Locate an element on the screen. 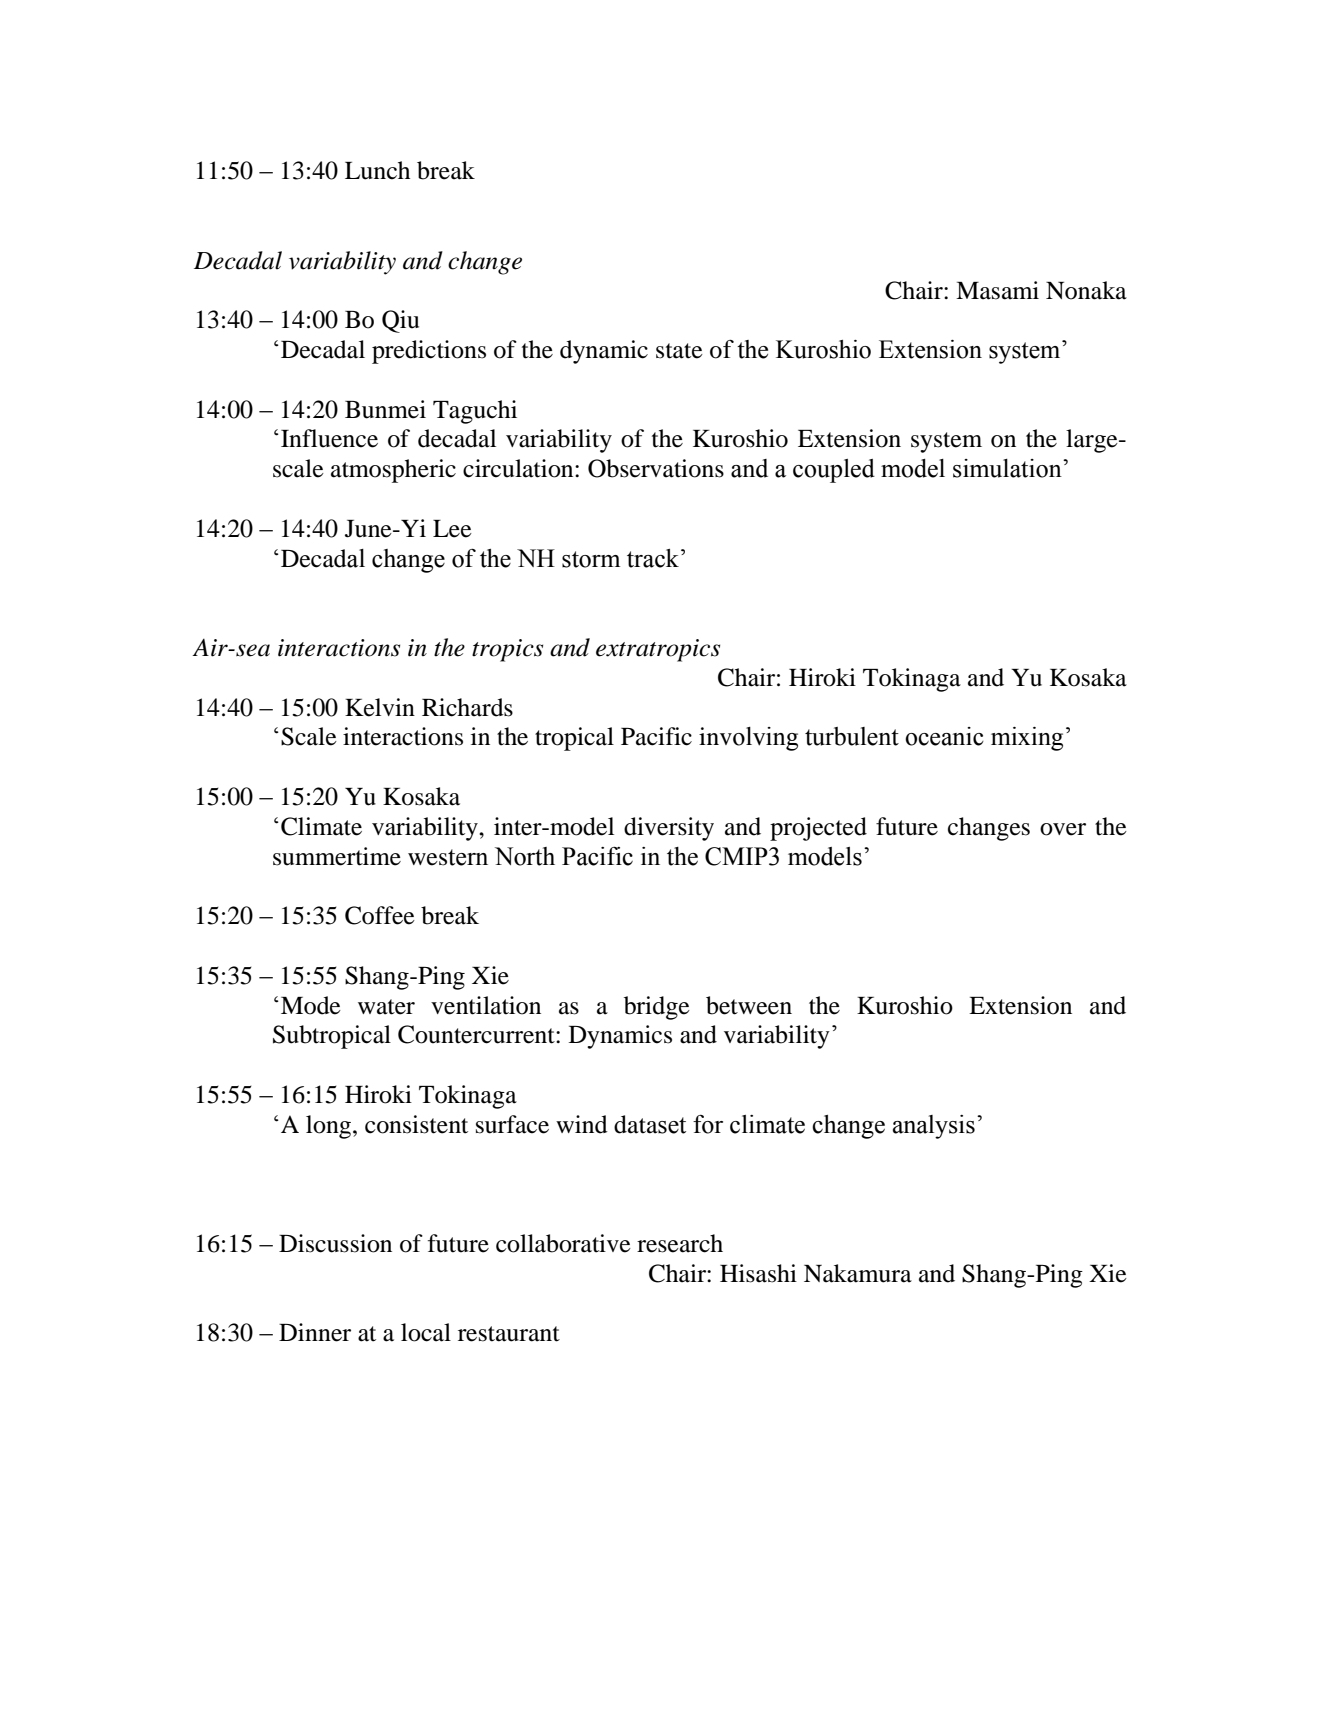  over is located at coordinates (1063, 829).
